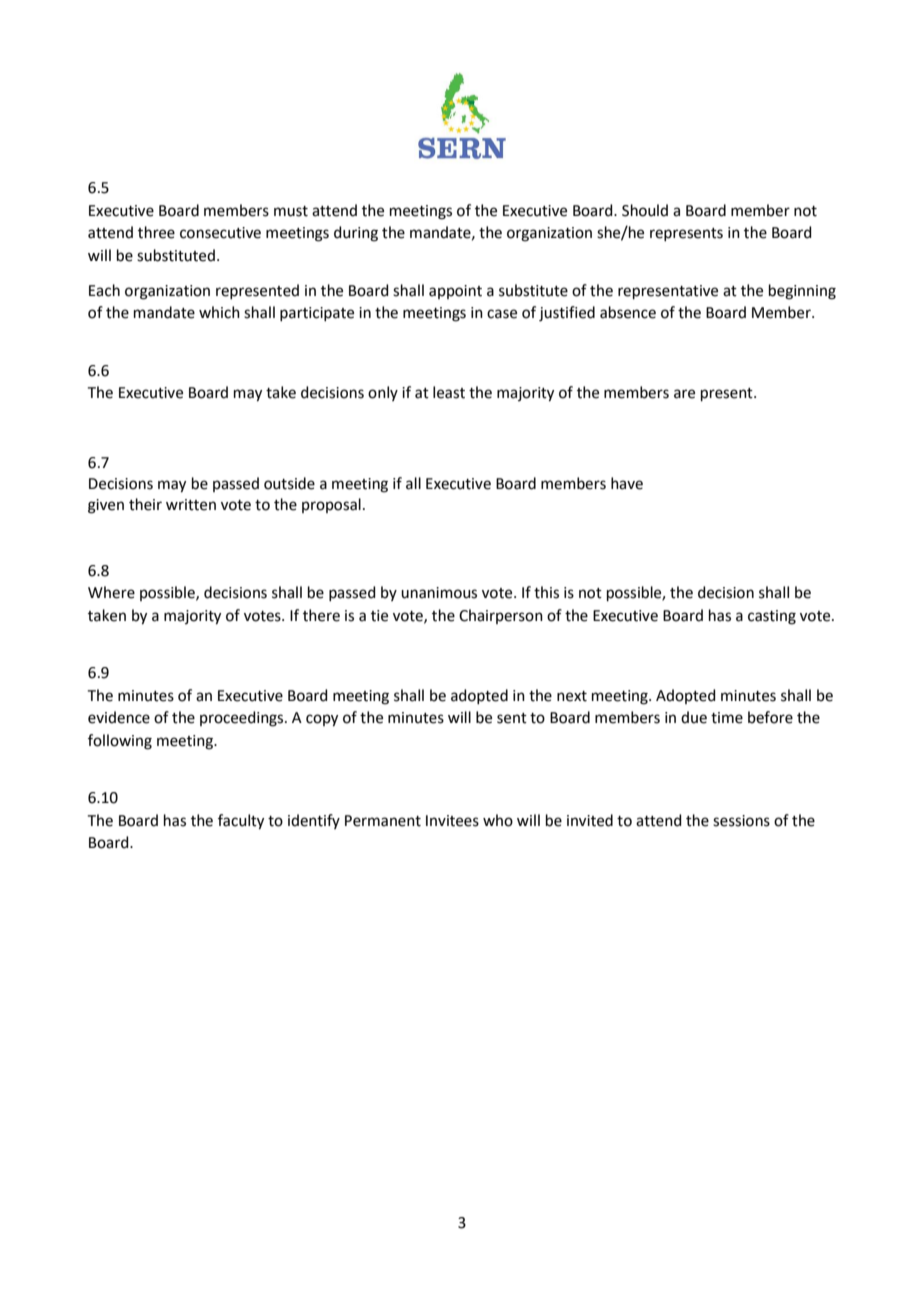 This screenshot has width=924, height=1308. Describe the element at coordinates (627, 483) in the screenshot. I see `have` at that location.
